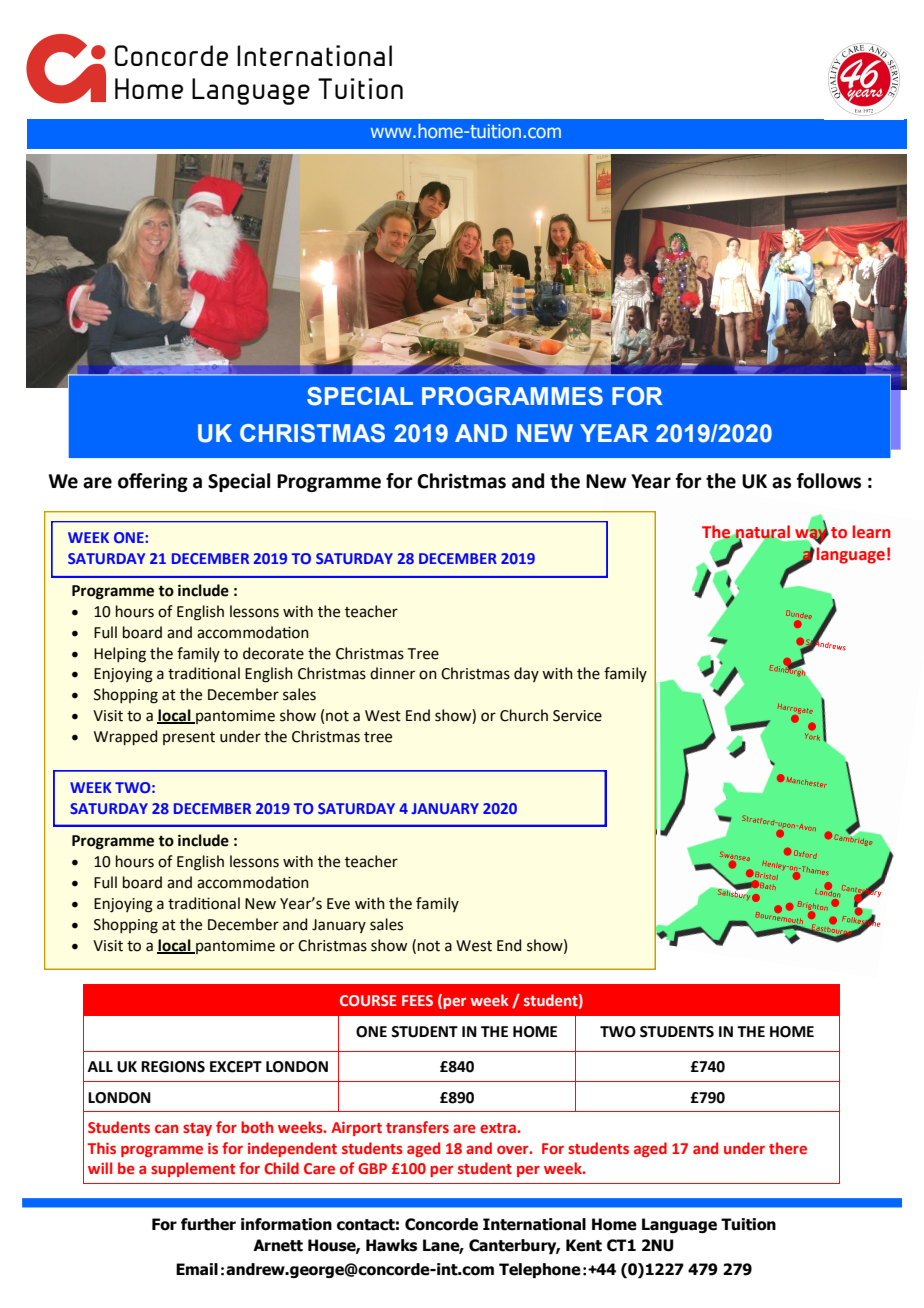 The height and width of the page is (1308, 924). I want to click on FEES, so click(417, 1000).
